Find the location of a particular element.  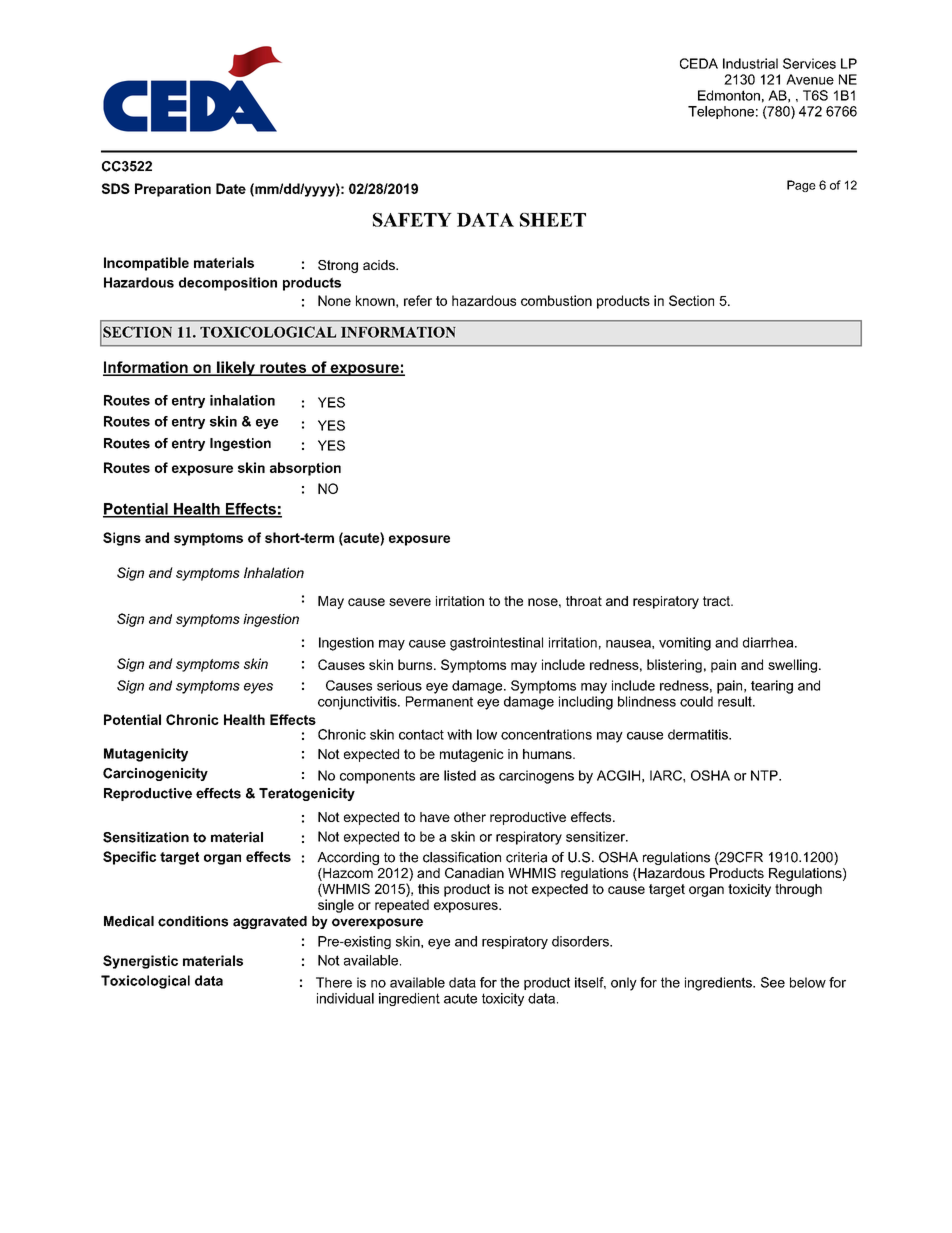

tract is located at coordinates (717, 601).
